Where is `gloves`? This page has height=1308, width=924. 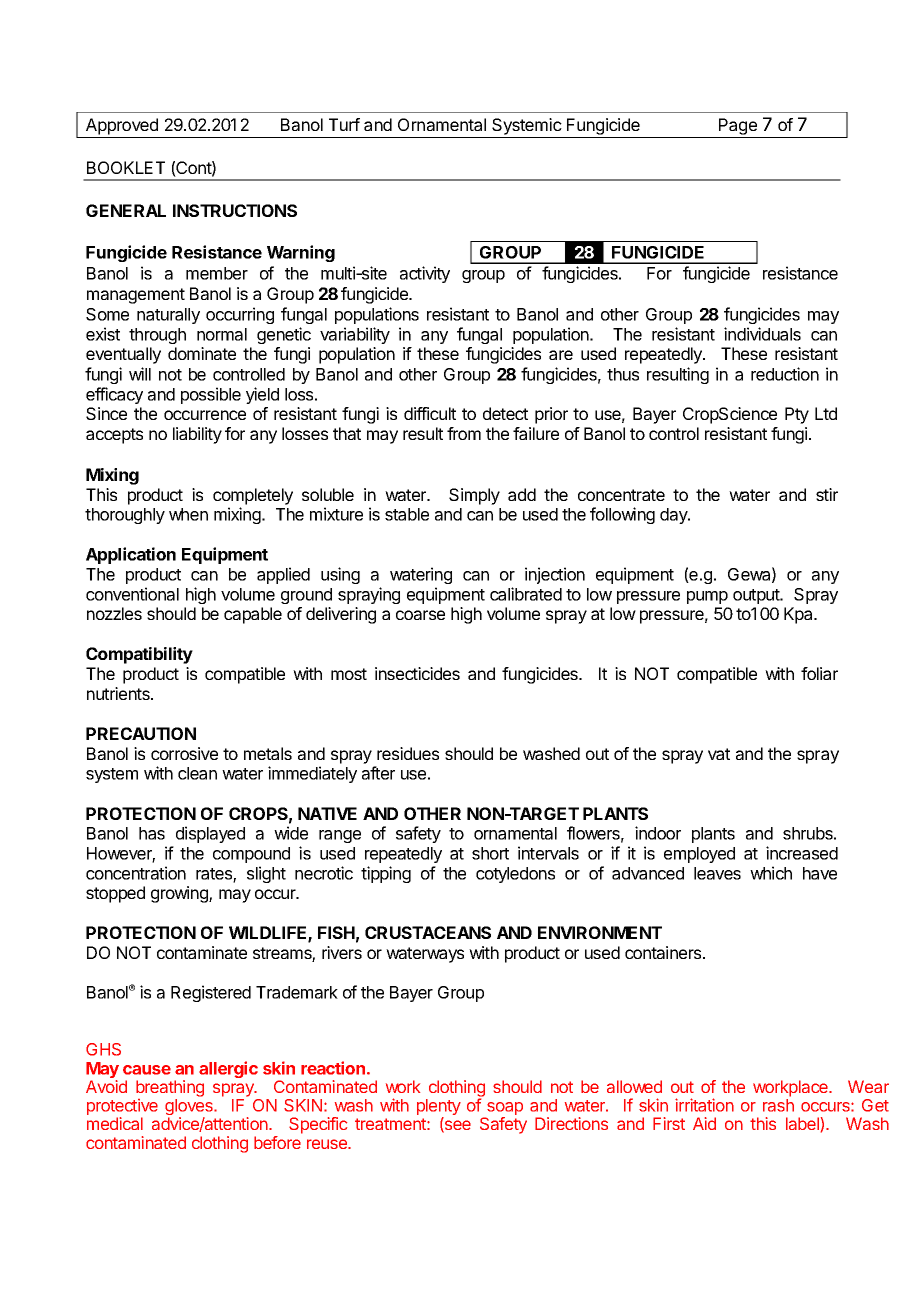
gloves is located at coordinates (190, 1108).
